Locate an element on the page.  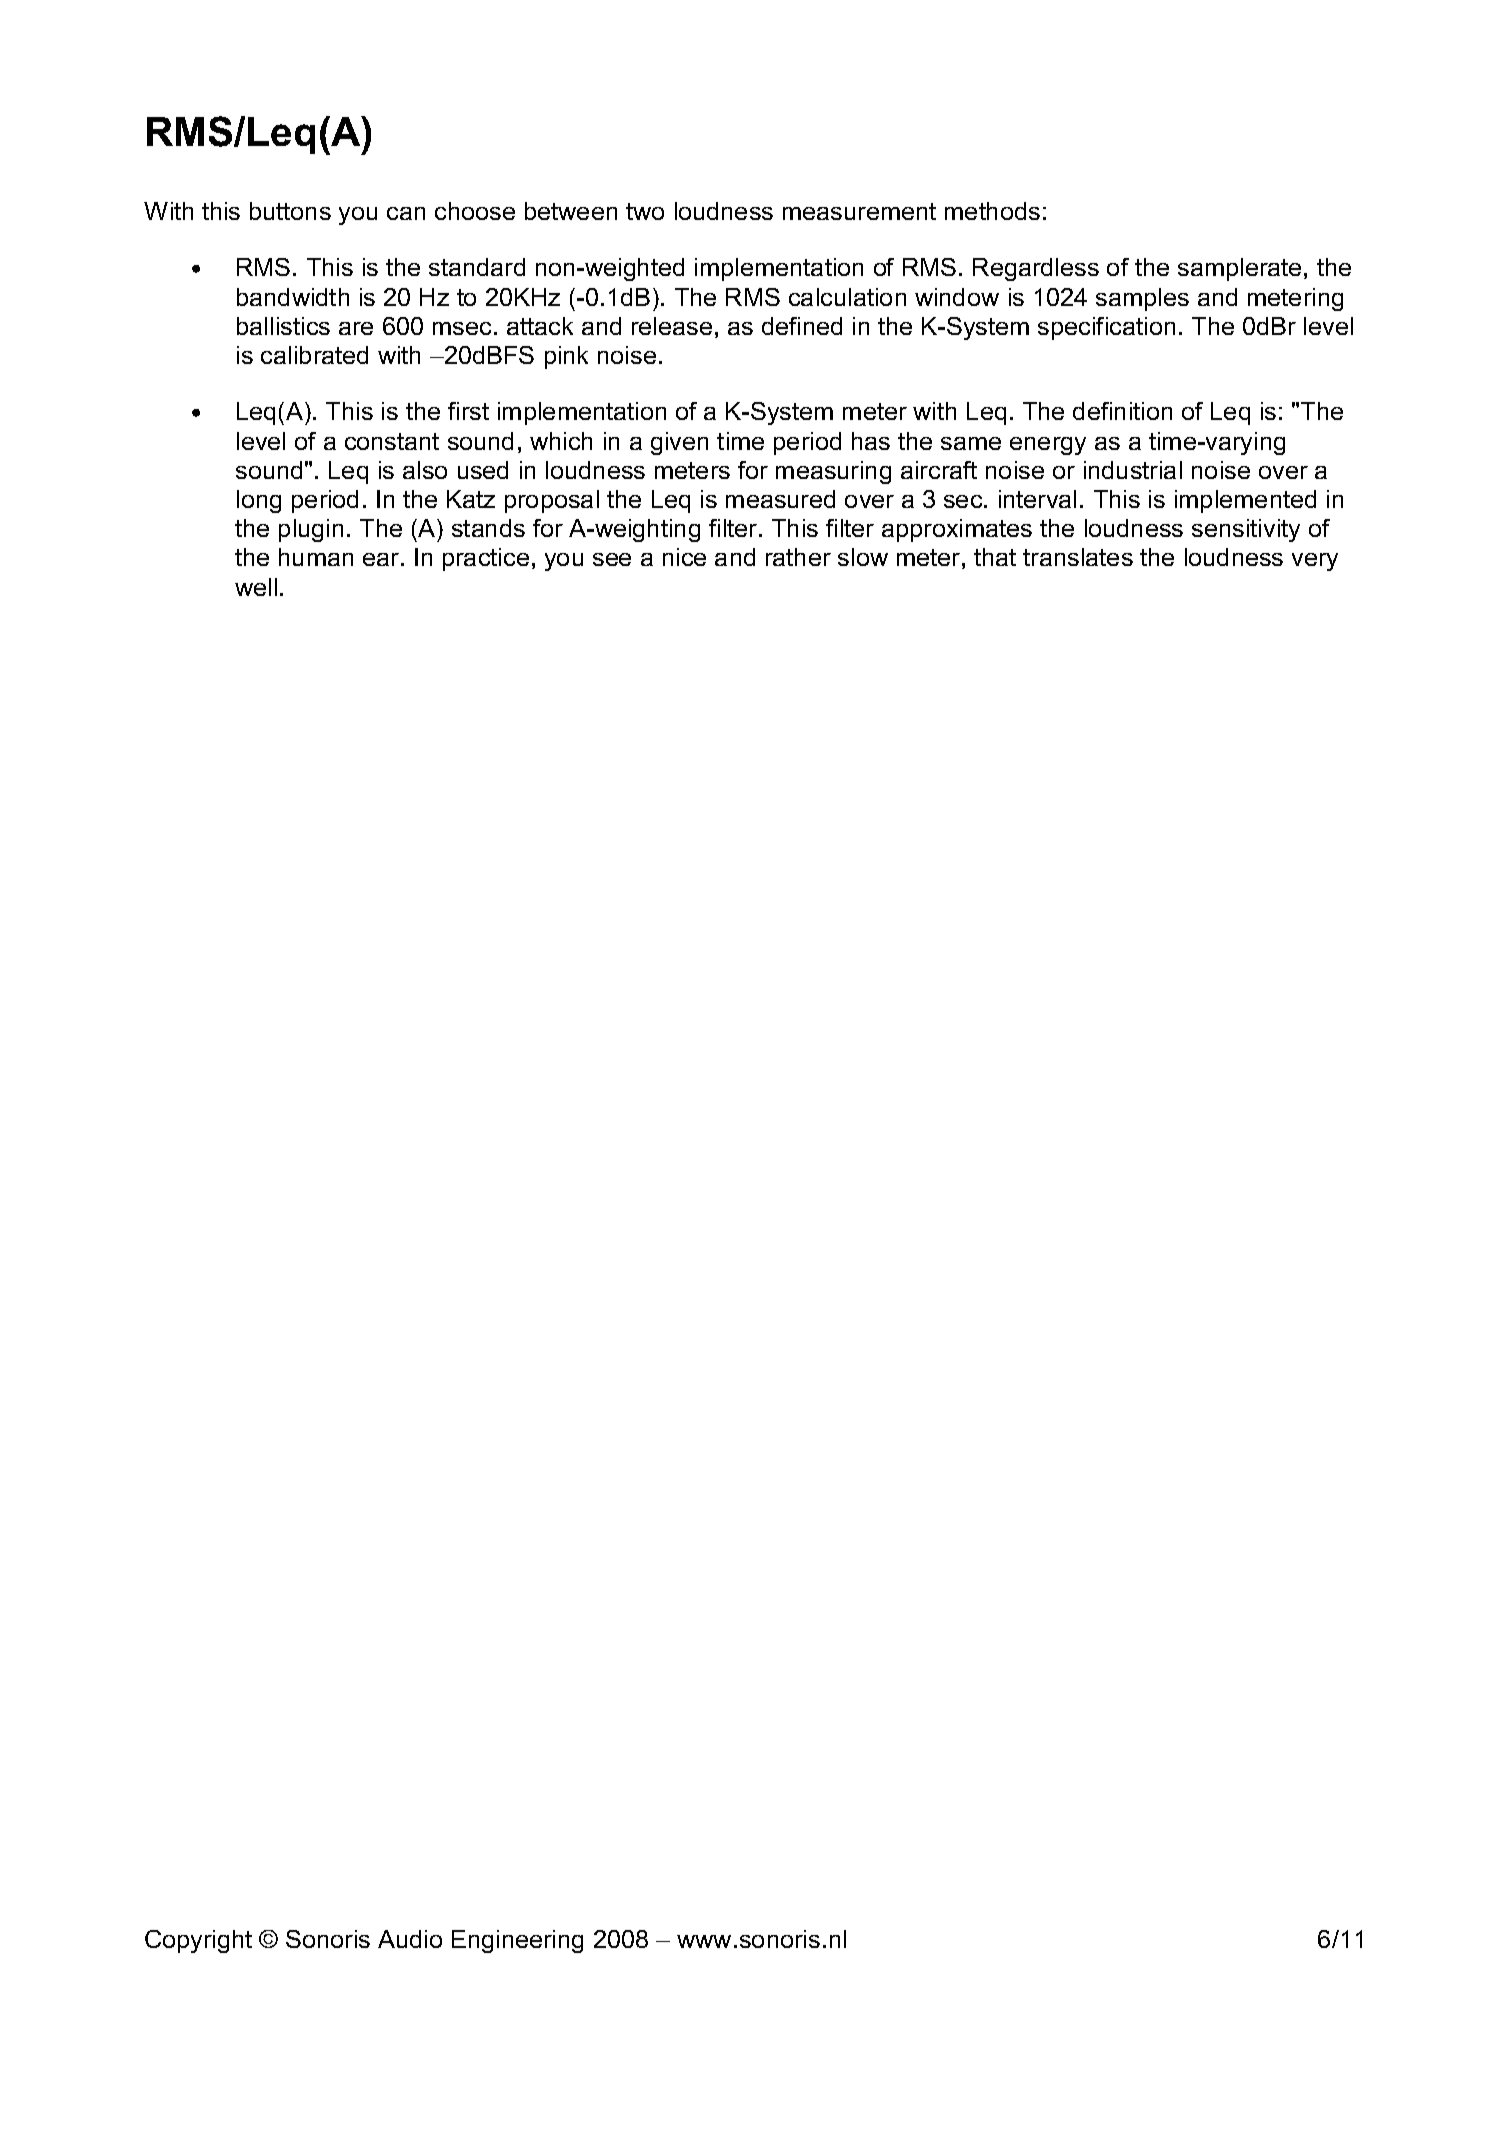
defined is located at coordinates (802, 326).
